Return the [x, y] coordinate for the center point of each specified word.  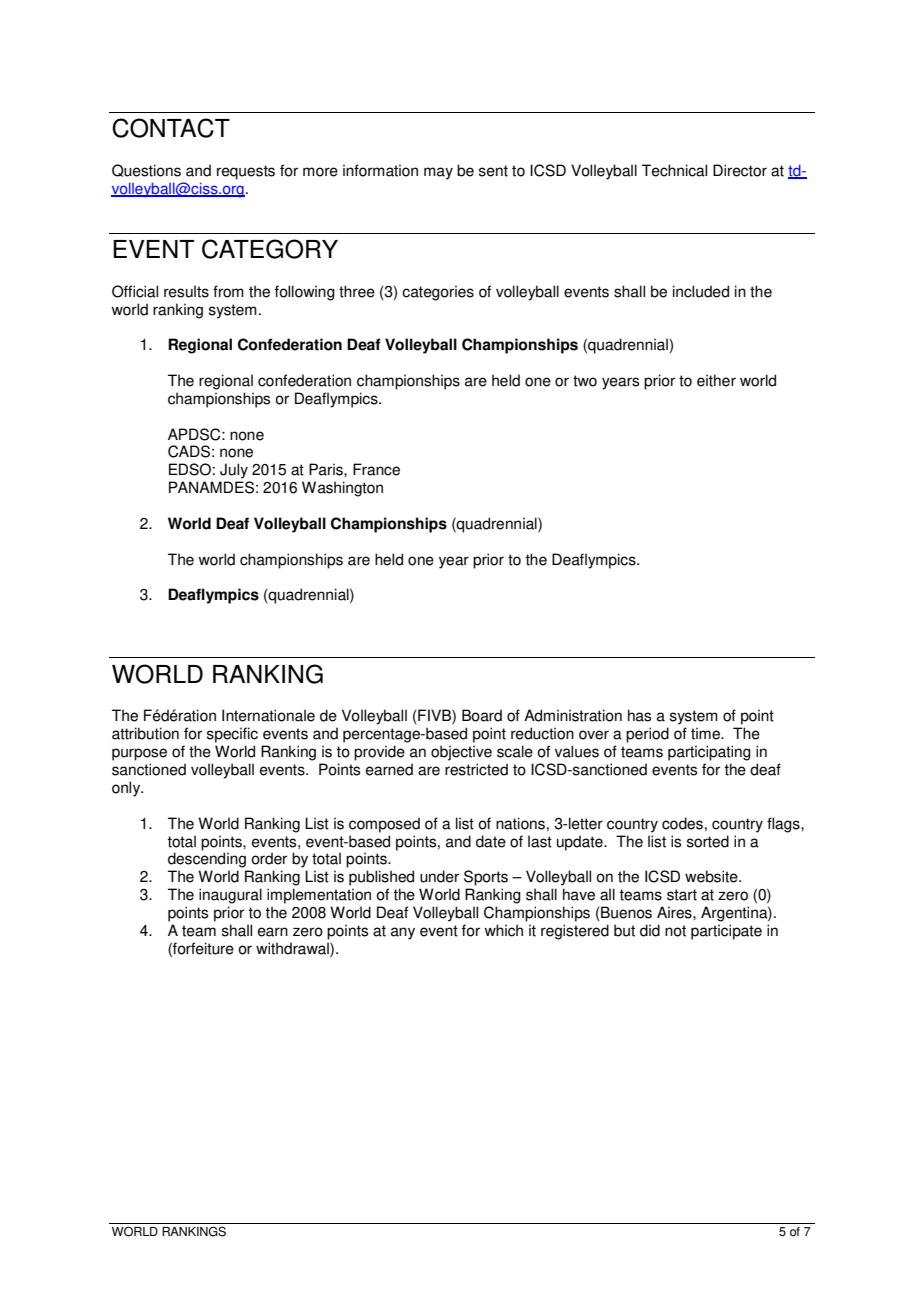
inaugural [230, 896]
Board [482, 715]
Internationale [268, 715]
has [639, 715]
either [716, 380]
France [376, 469]
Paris [327, 469]
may [438, 173]
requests [246, 172]
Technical [674, 170]
